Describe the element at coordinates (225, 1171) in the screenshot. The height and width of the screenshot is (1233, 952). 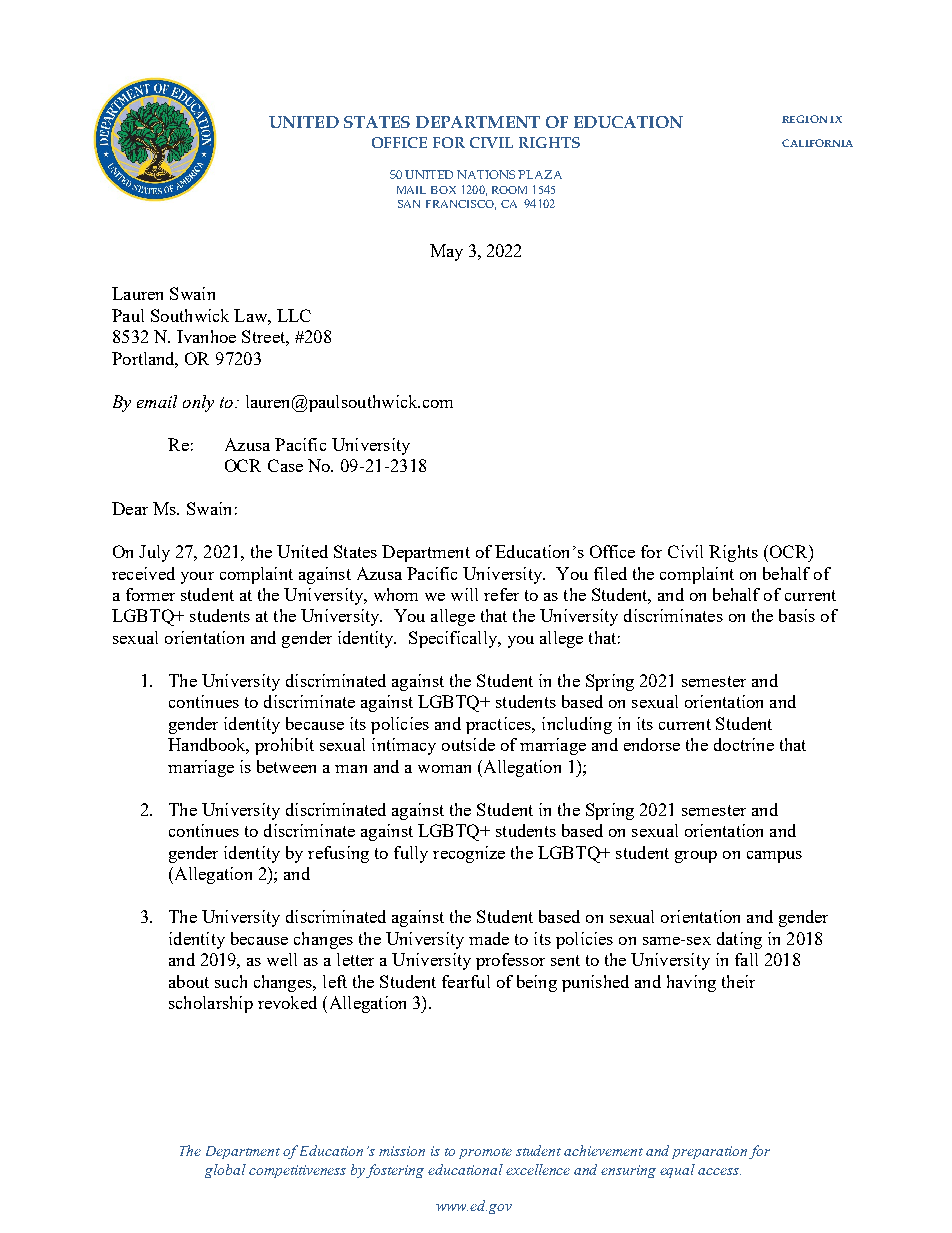
I see `global` at that location.
